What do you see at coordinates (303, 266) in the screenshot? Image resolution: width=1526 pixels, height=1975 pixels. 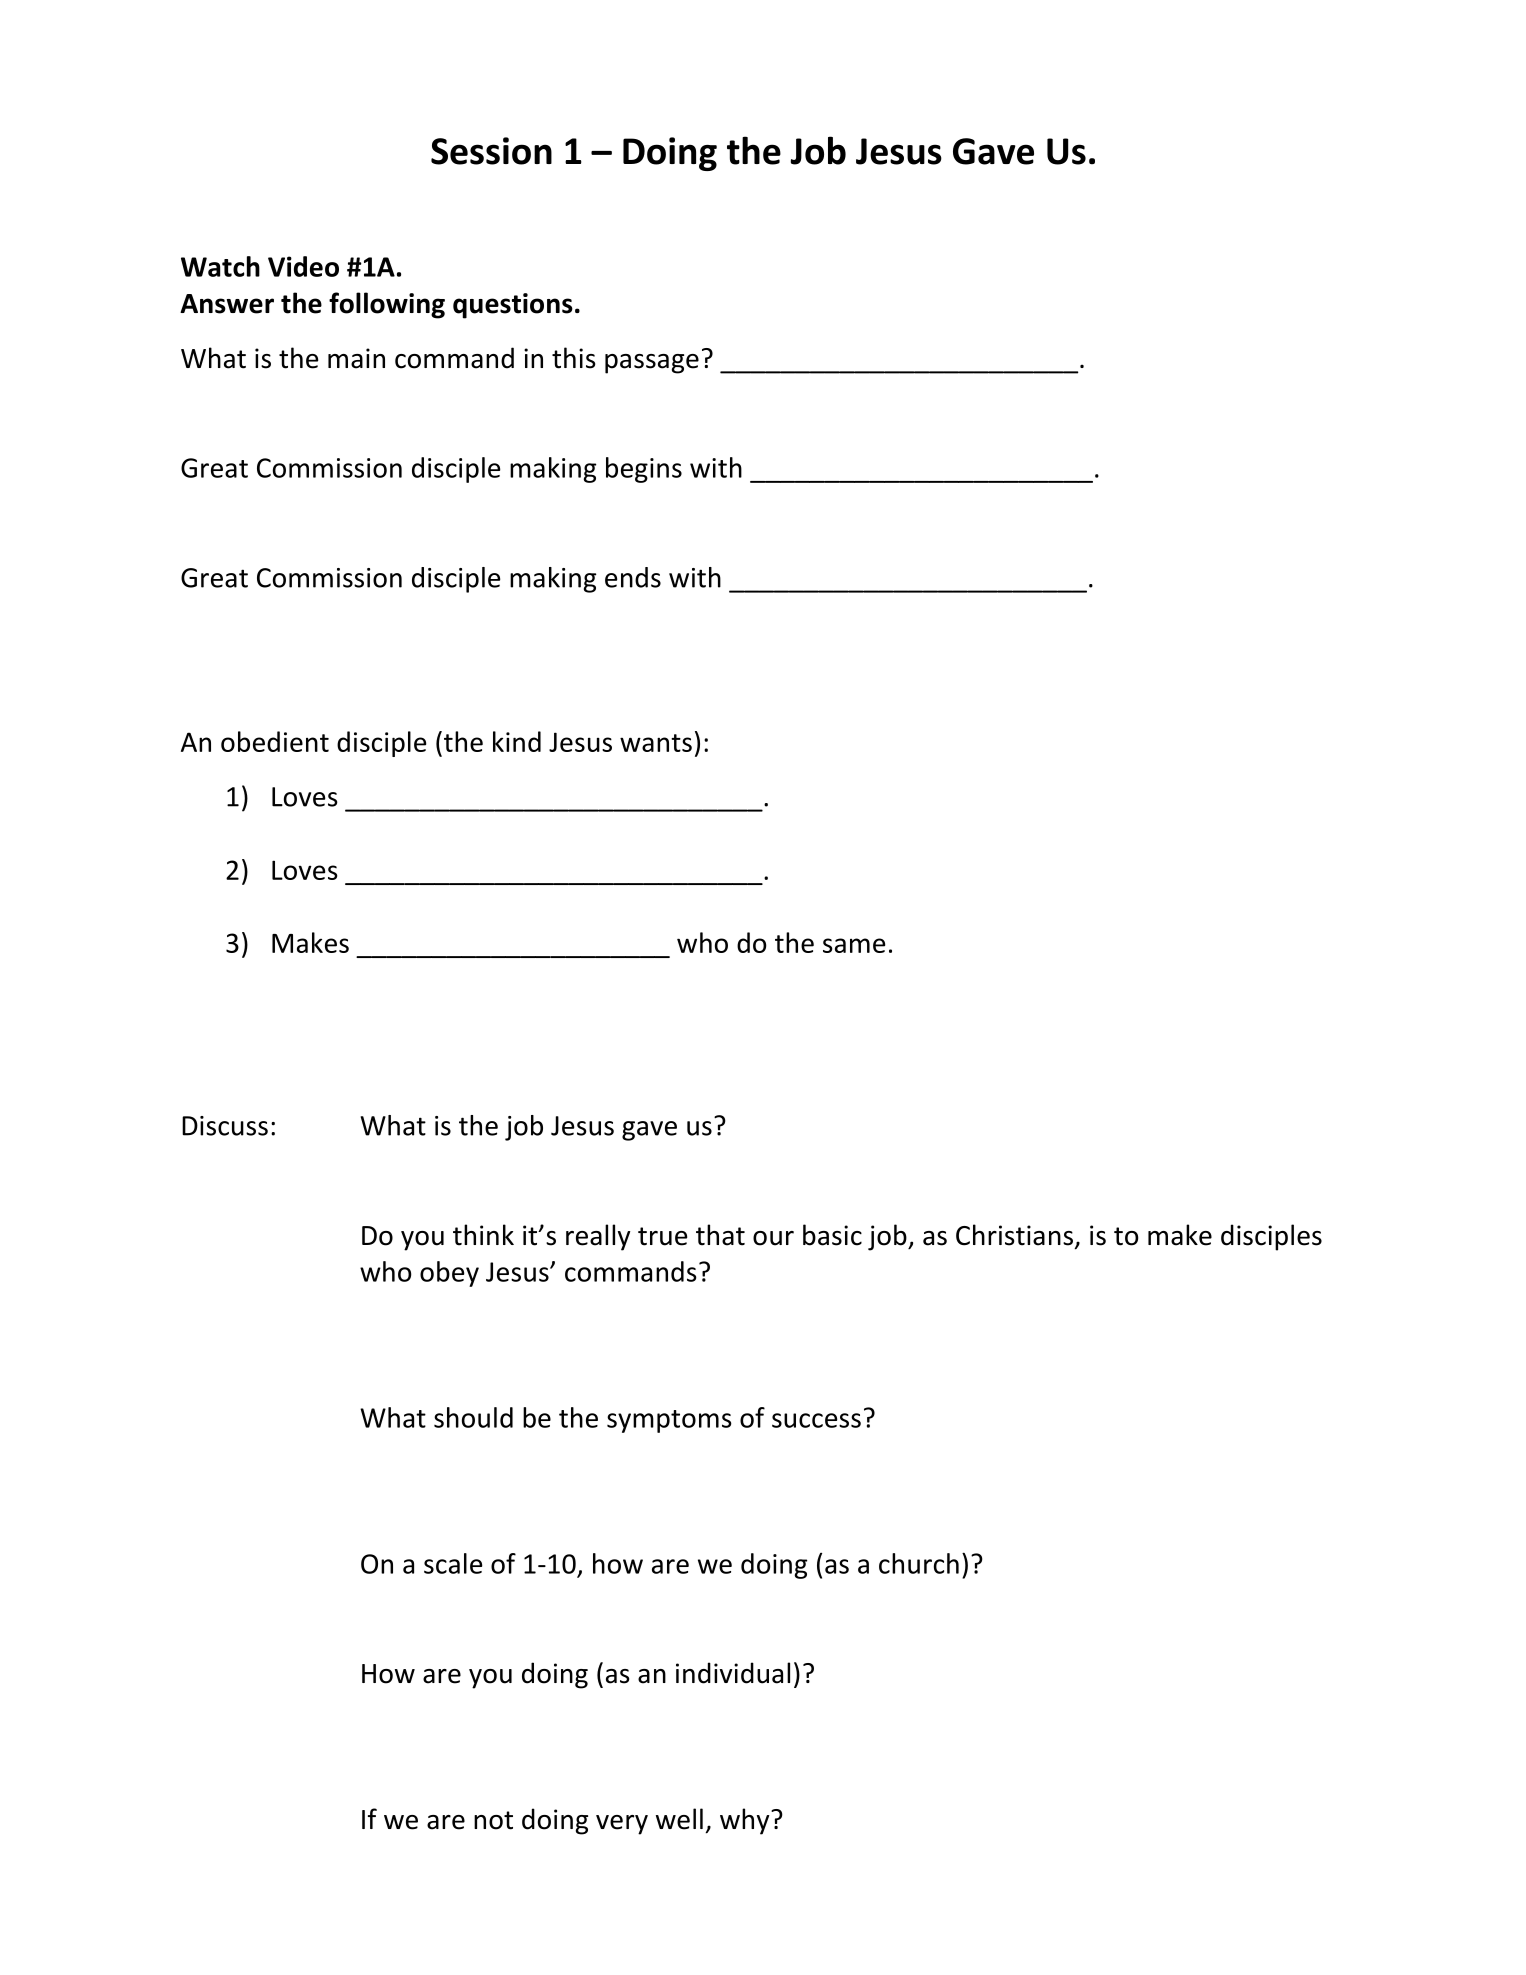 I see `Video` at bounding box center [303, 266].
